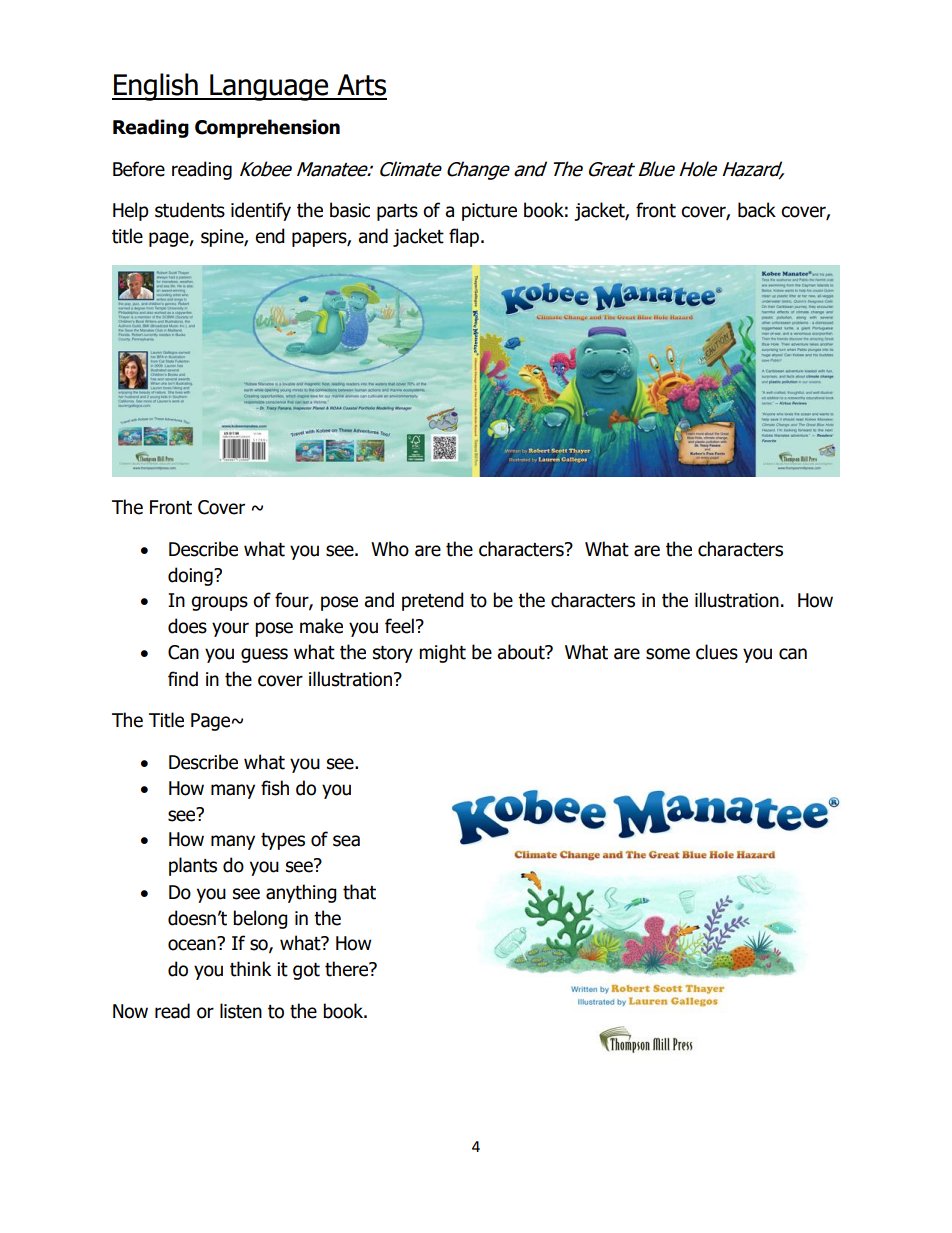  I want to click on back, so click(757, 210).
